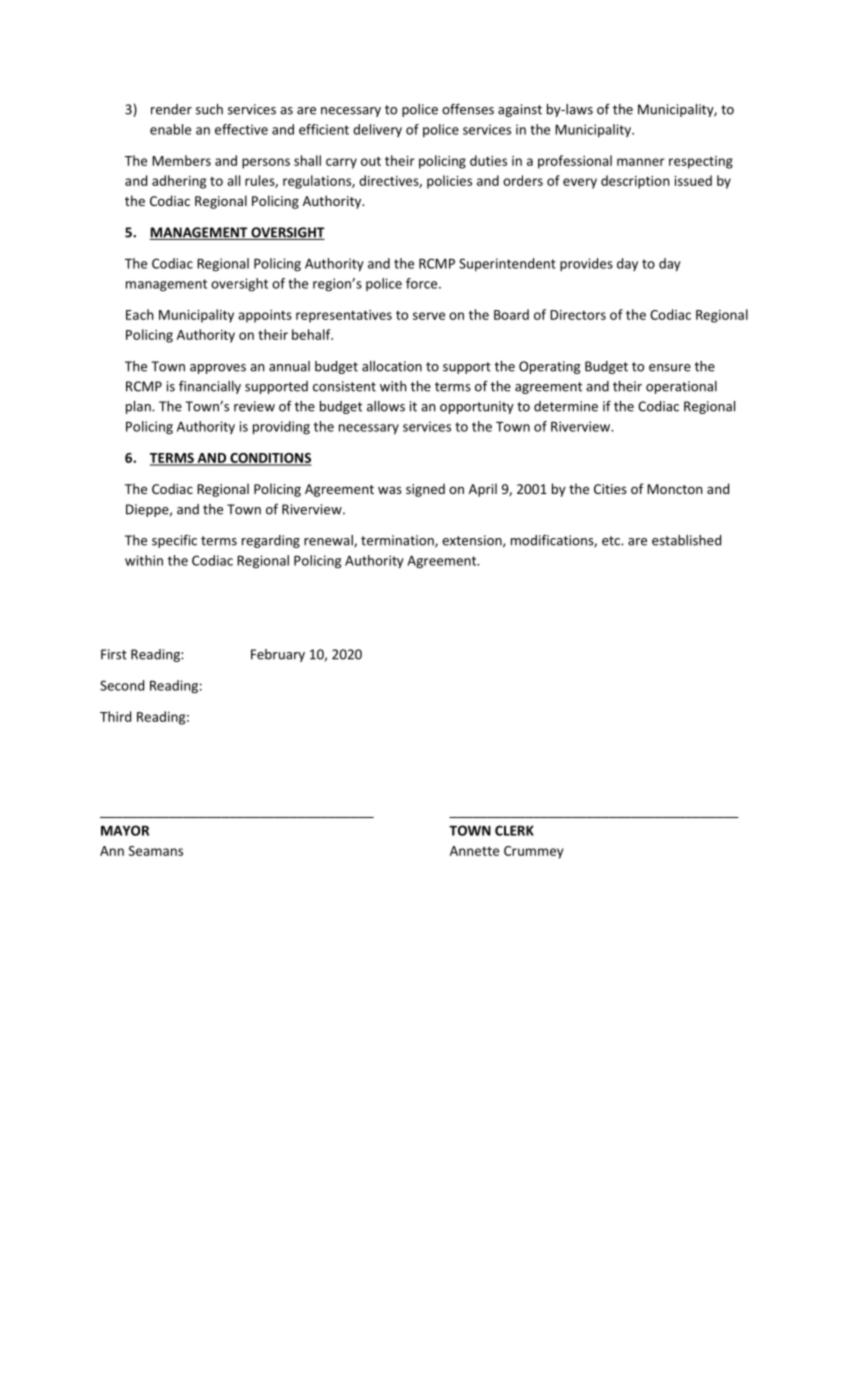  Describe the element at coordinates (474, 851) in the screenshot. I see `Annette` at that location.
